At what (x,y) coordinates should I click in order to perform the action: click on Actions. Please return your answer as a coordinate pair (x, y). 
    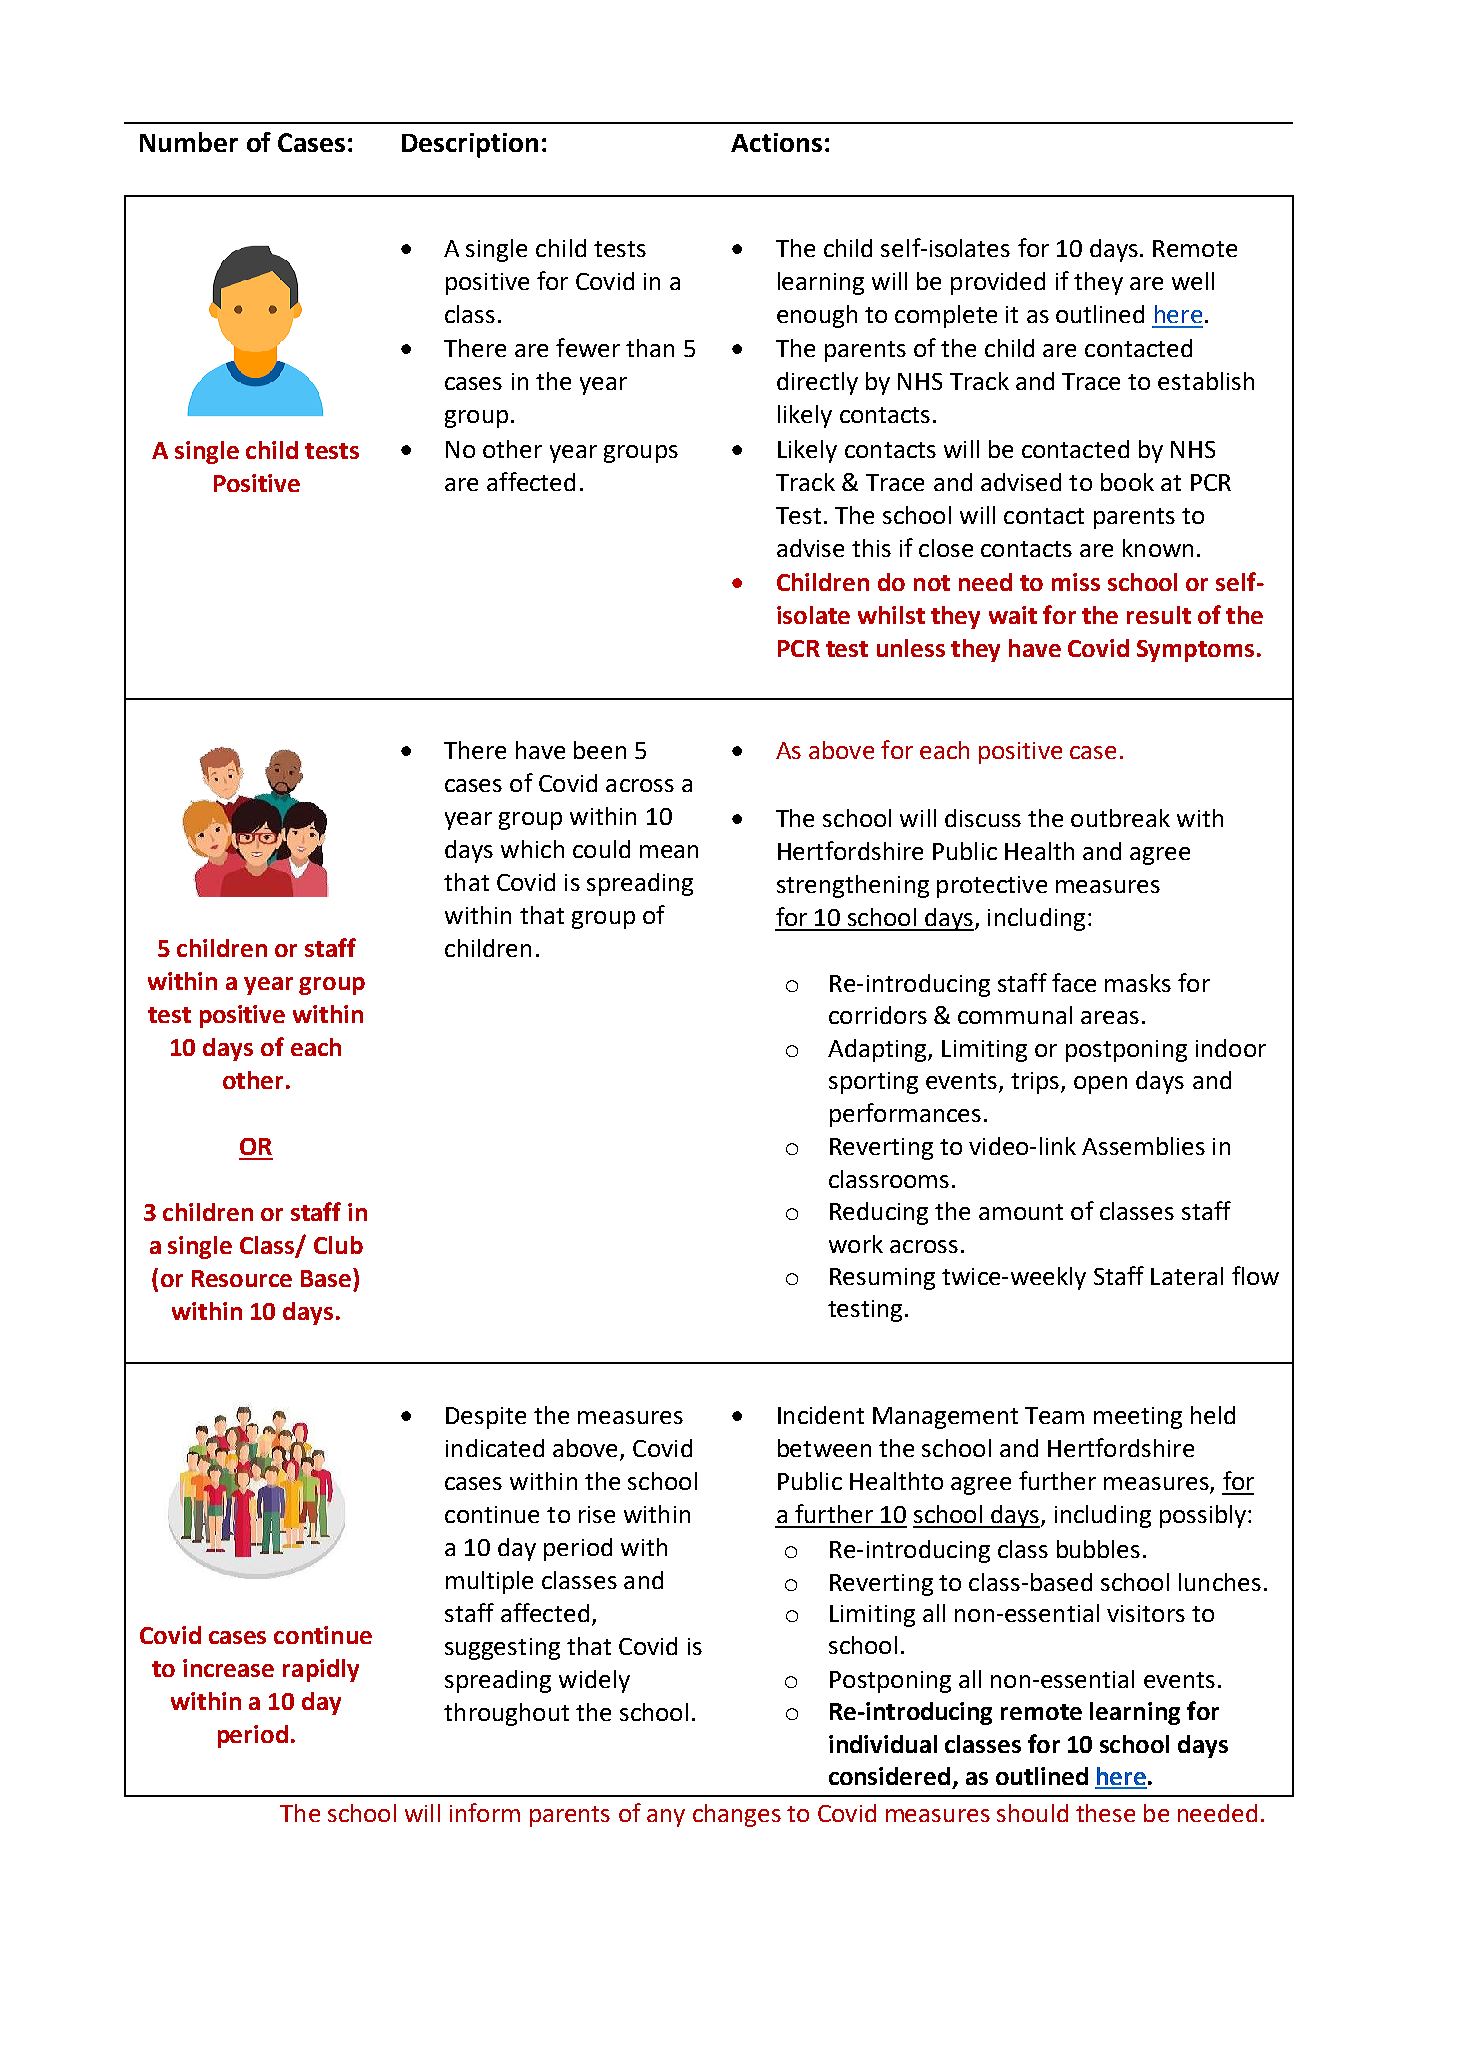
    Looking at the image, I should click on (776, 142).
